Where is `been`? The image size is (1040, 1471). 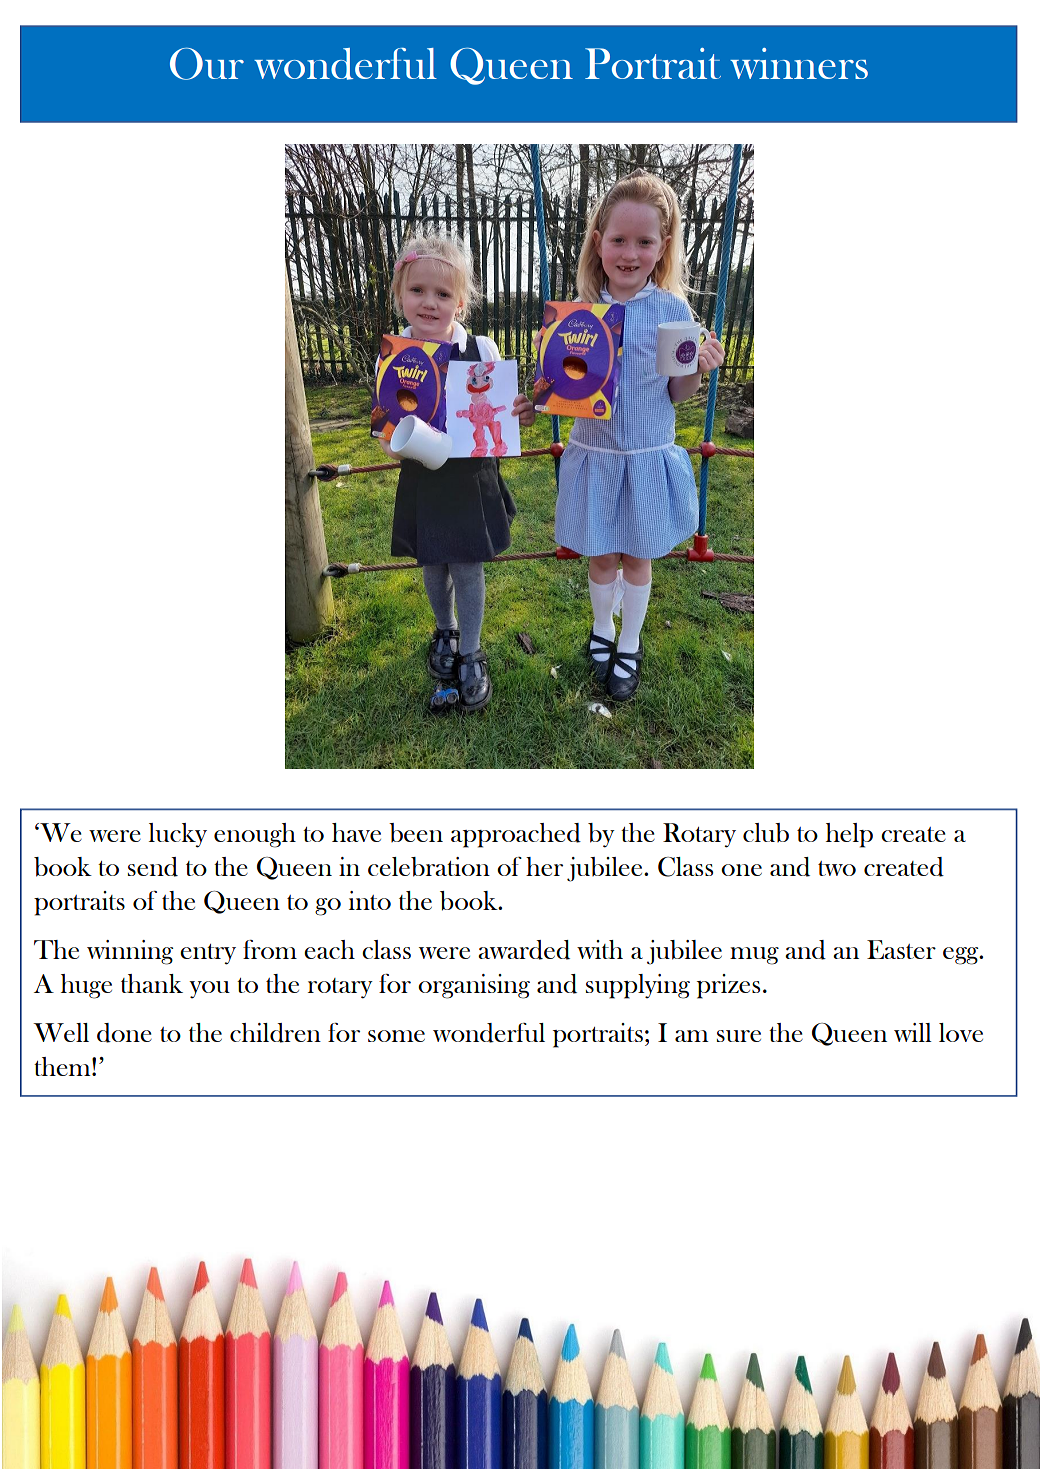
been is located at coordinates (416, 832).
